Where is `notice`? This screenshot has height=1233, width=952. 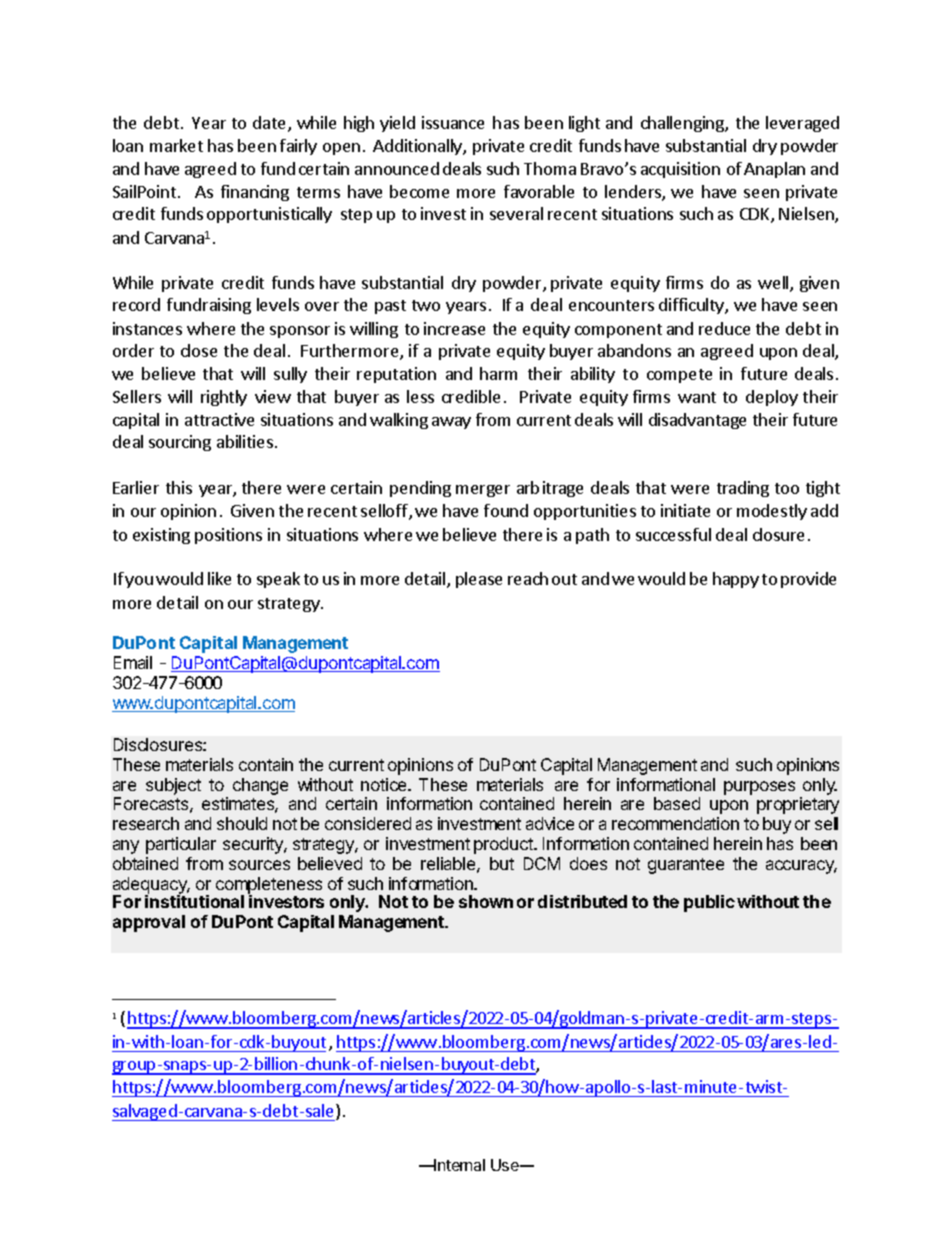 notice is located at coordinates (385, 784).
